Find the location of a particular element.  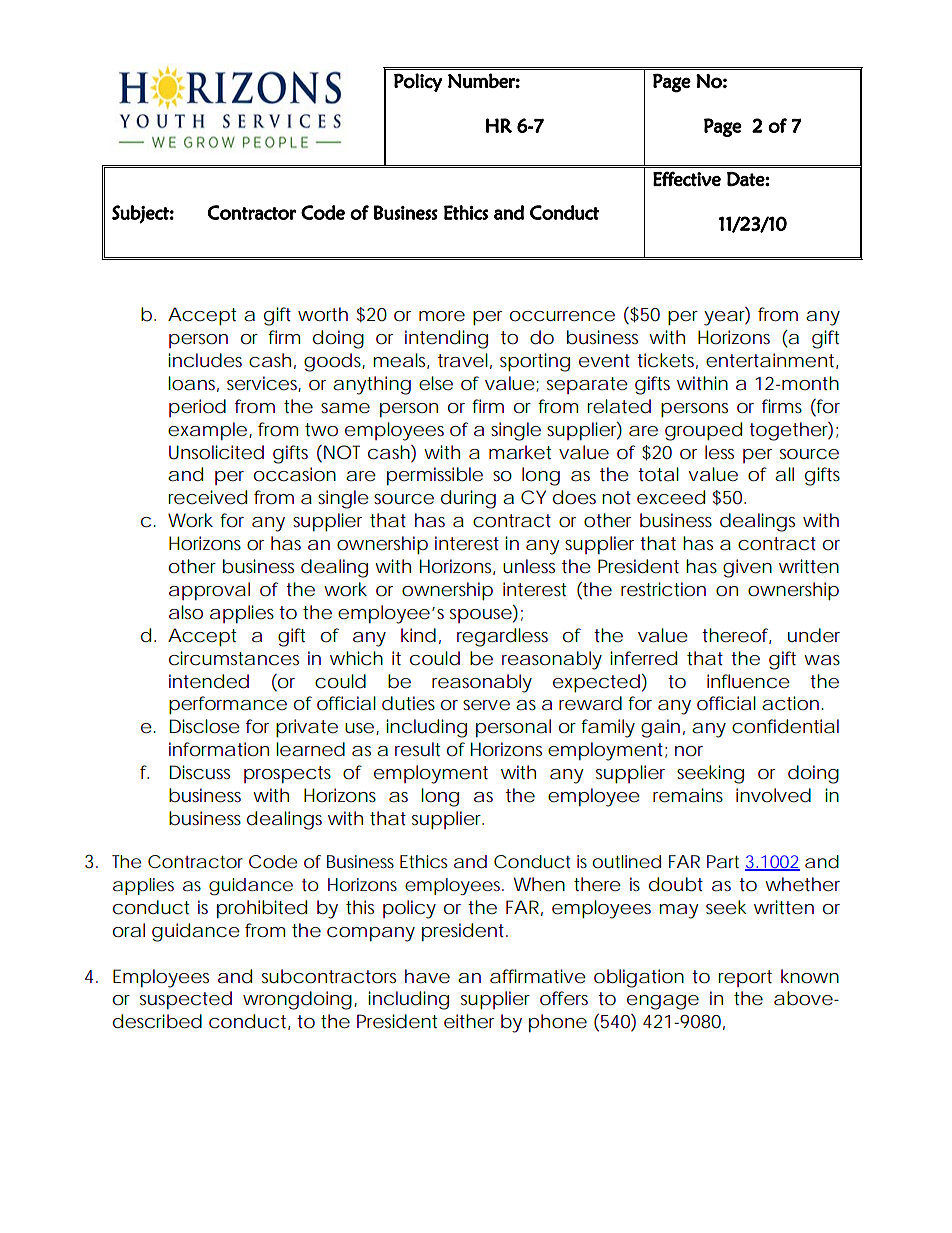

Date is located at coordinates (746, 179).
